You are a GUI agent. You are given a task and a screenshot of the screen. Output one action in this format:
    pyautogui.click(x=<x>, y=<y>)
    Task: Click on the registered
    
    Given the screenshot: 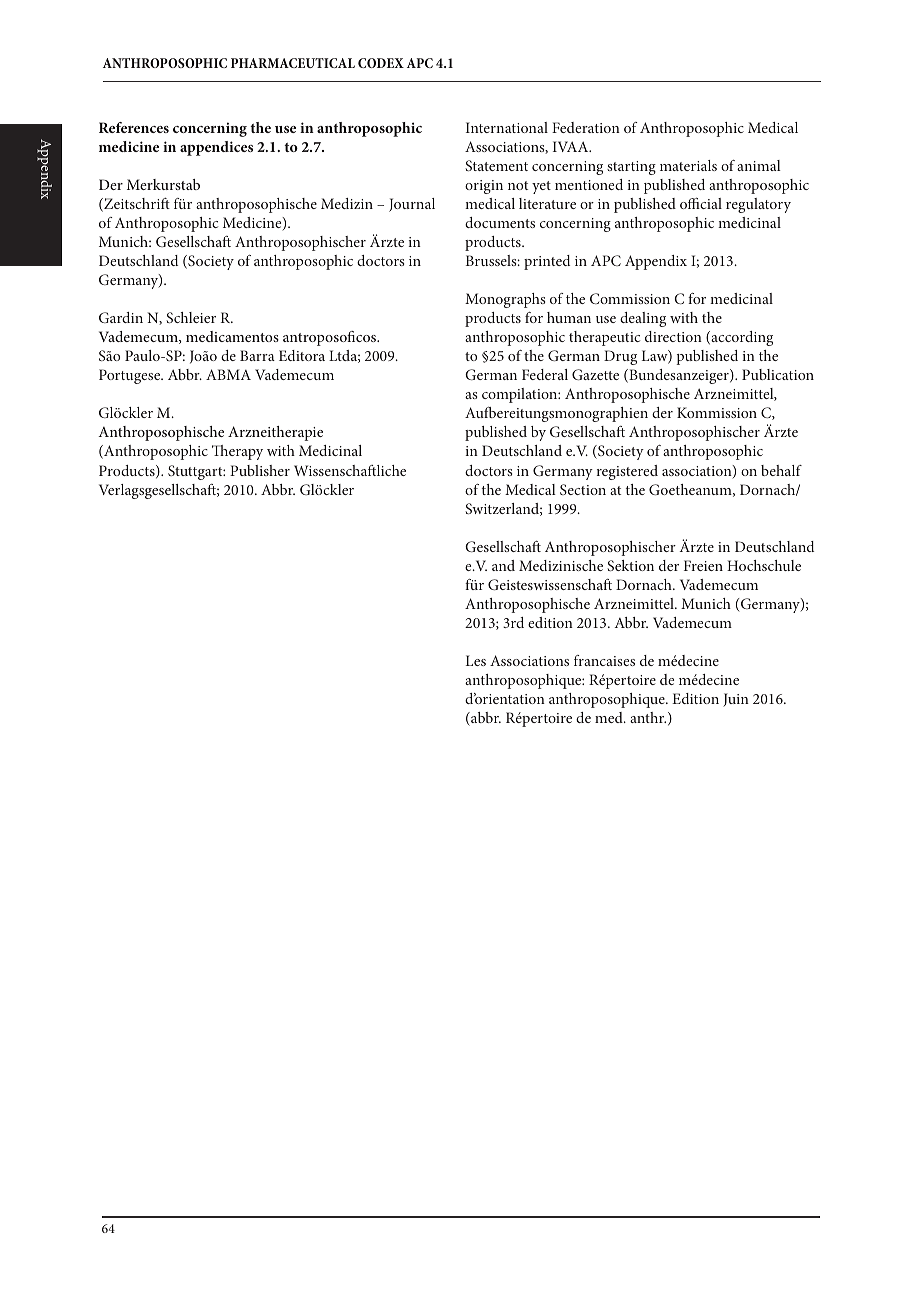 What is the action you would take?
    pyautogui.click(x=627, y=472)
